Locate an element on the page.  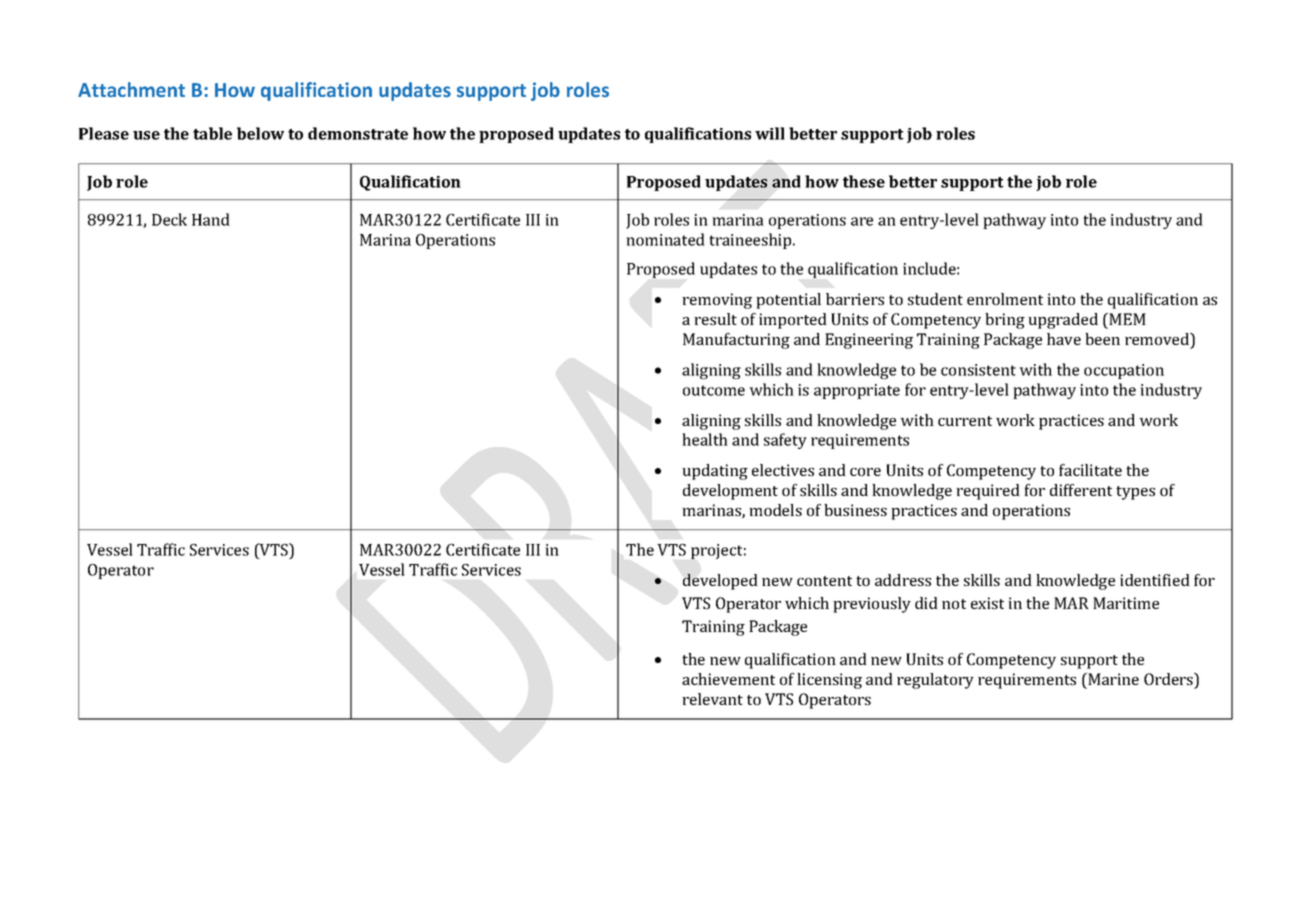
relevant is located at coordinates (712, 699).
